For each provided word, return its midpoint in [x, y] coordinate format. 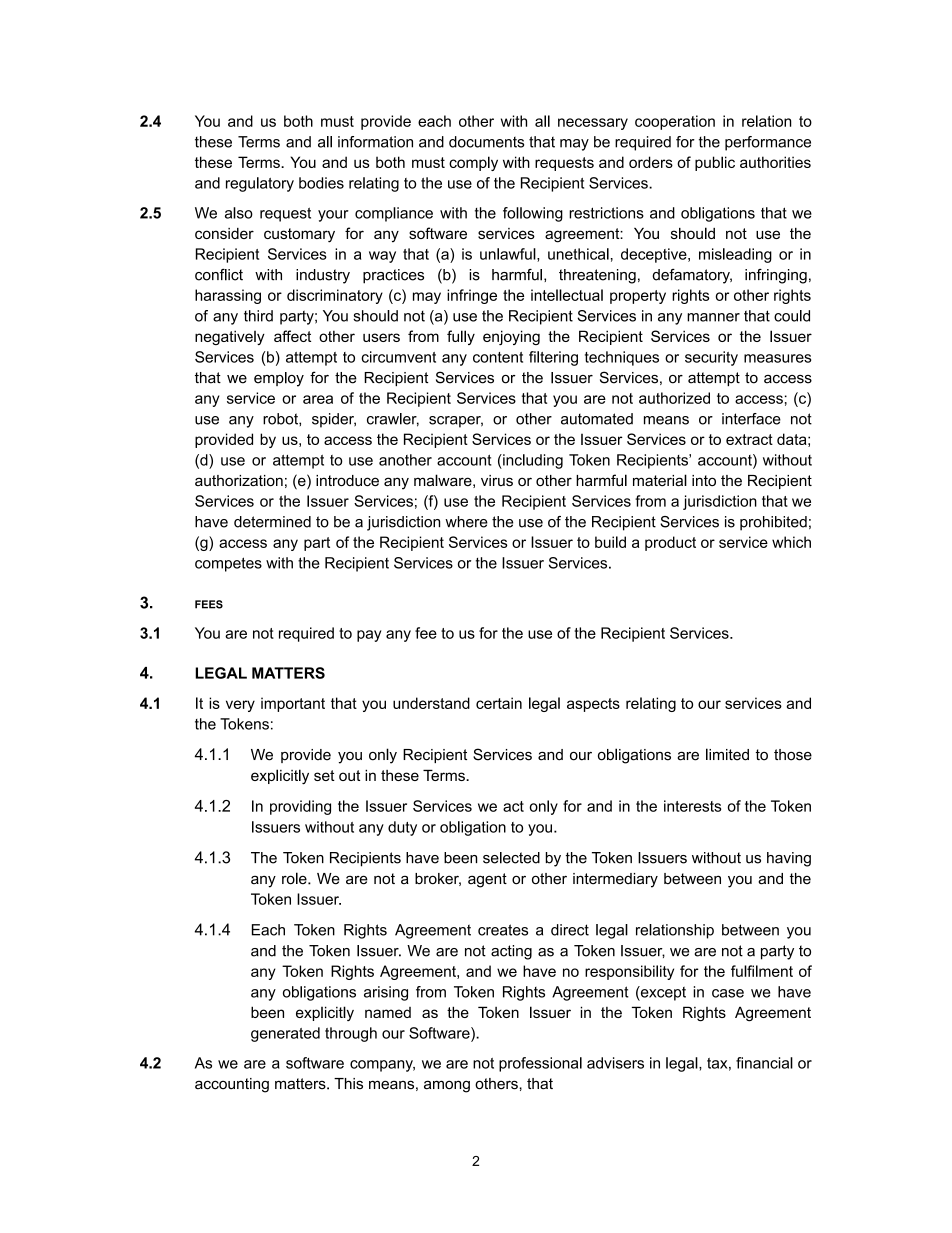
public [715, 163]
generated [285, 1034]
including [532, 461]
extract [749, 439]
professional [540, 1064]
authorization [239, 480]
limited [727, 754]
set [324, 775]
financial [764, 1063]
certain [499, 703]
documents [486, 142]
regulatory [260, 184]
